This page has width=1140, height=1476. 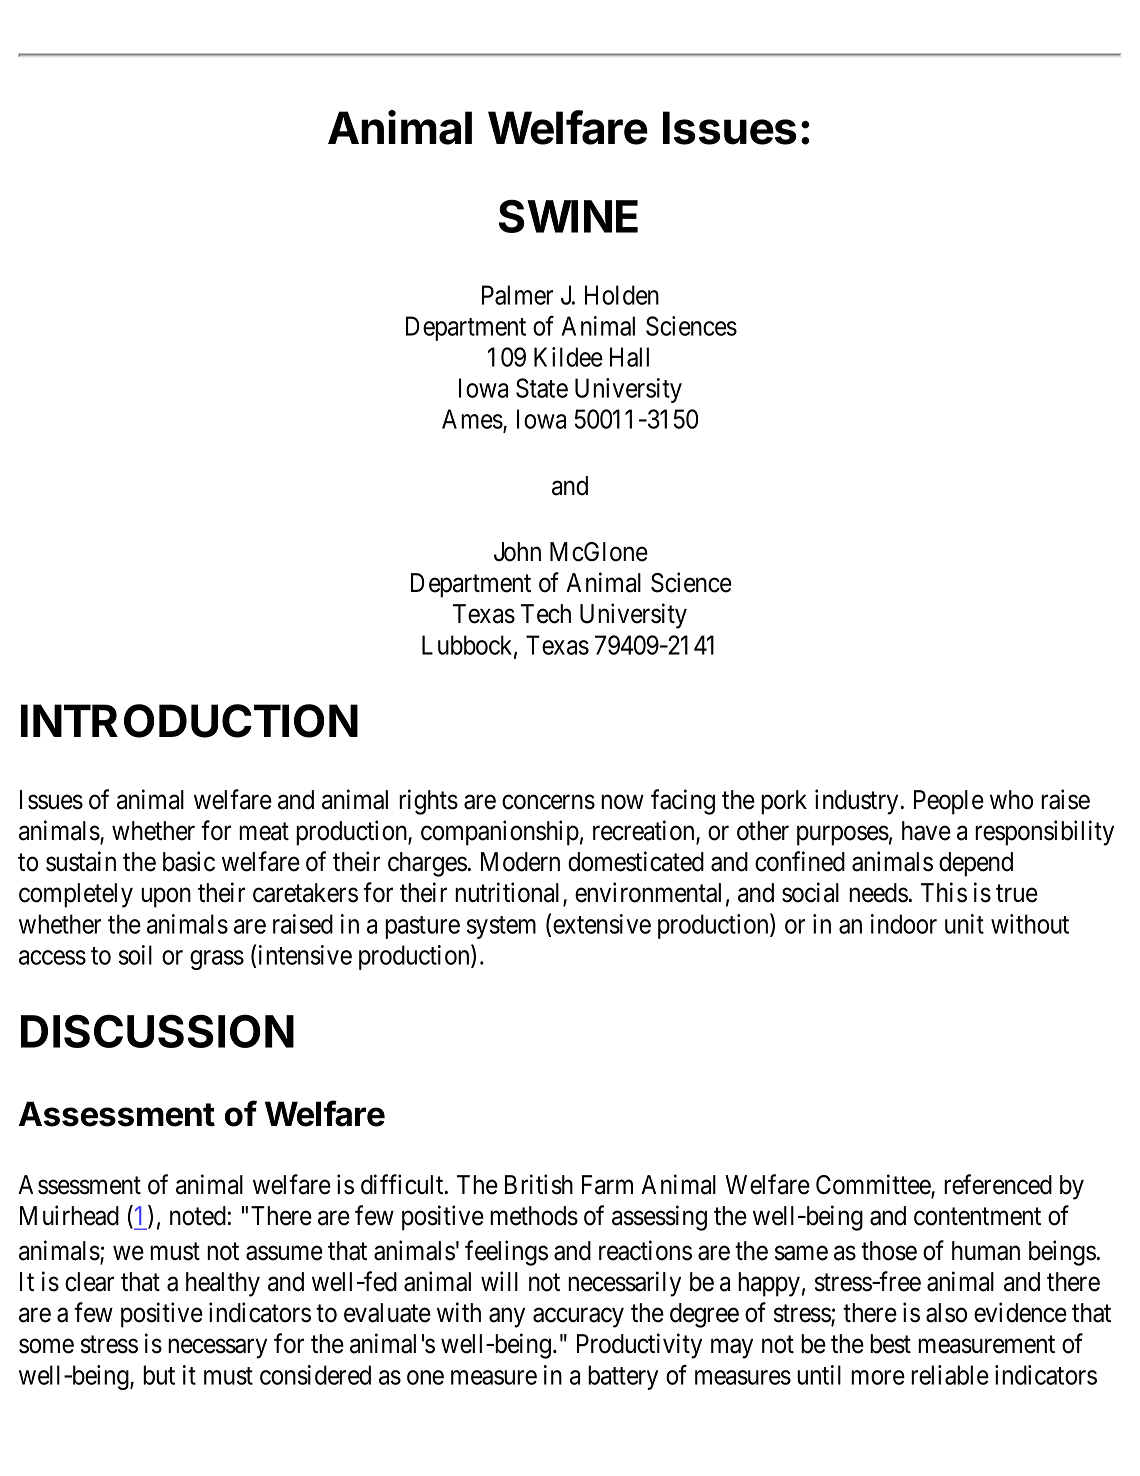 What do you see at coordinates (517, 295) in the page?
I see `Palmer` at bounding box center [517, 295].
